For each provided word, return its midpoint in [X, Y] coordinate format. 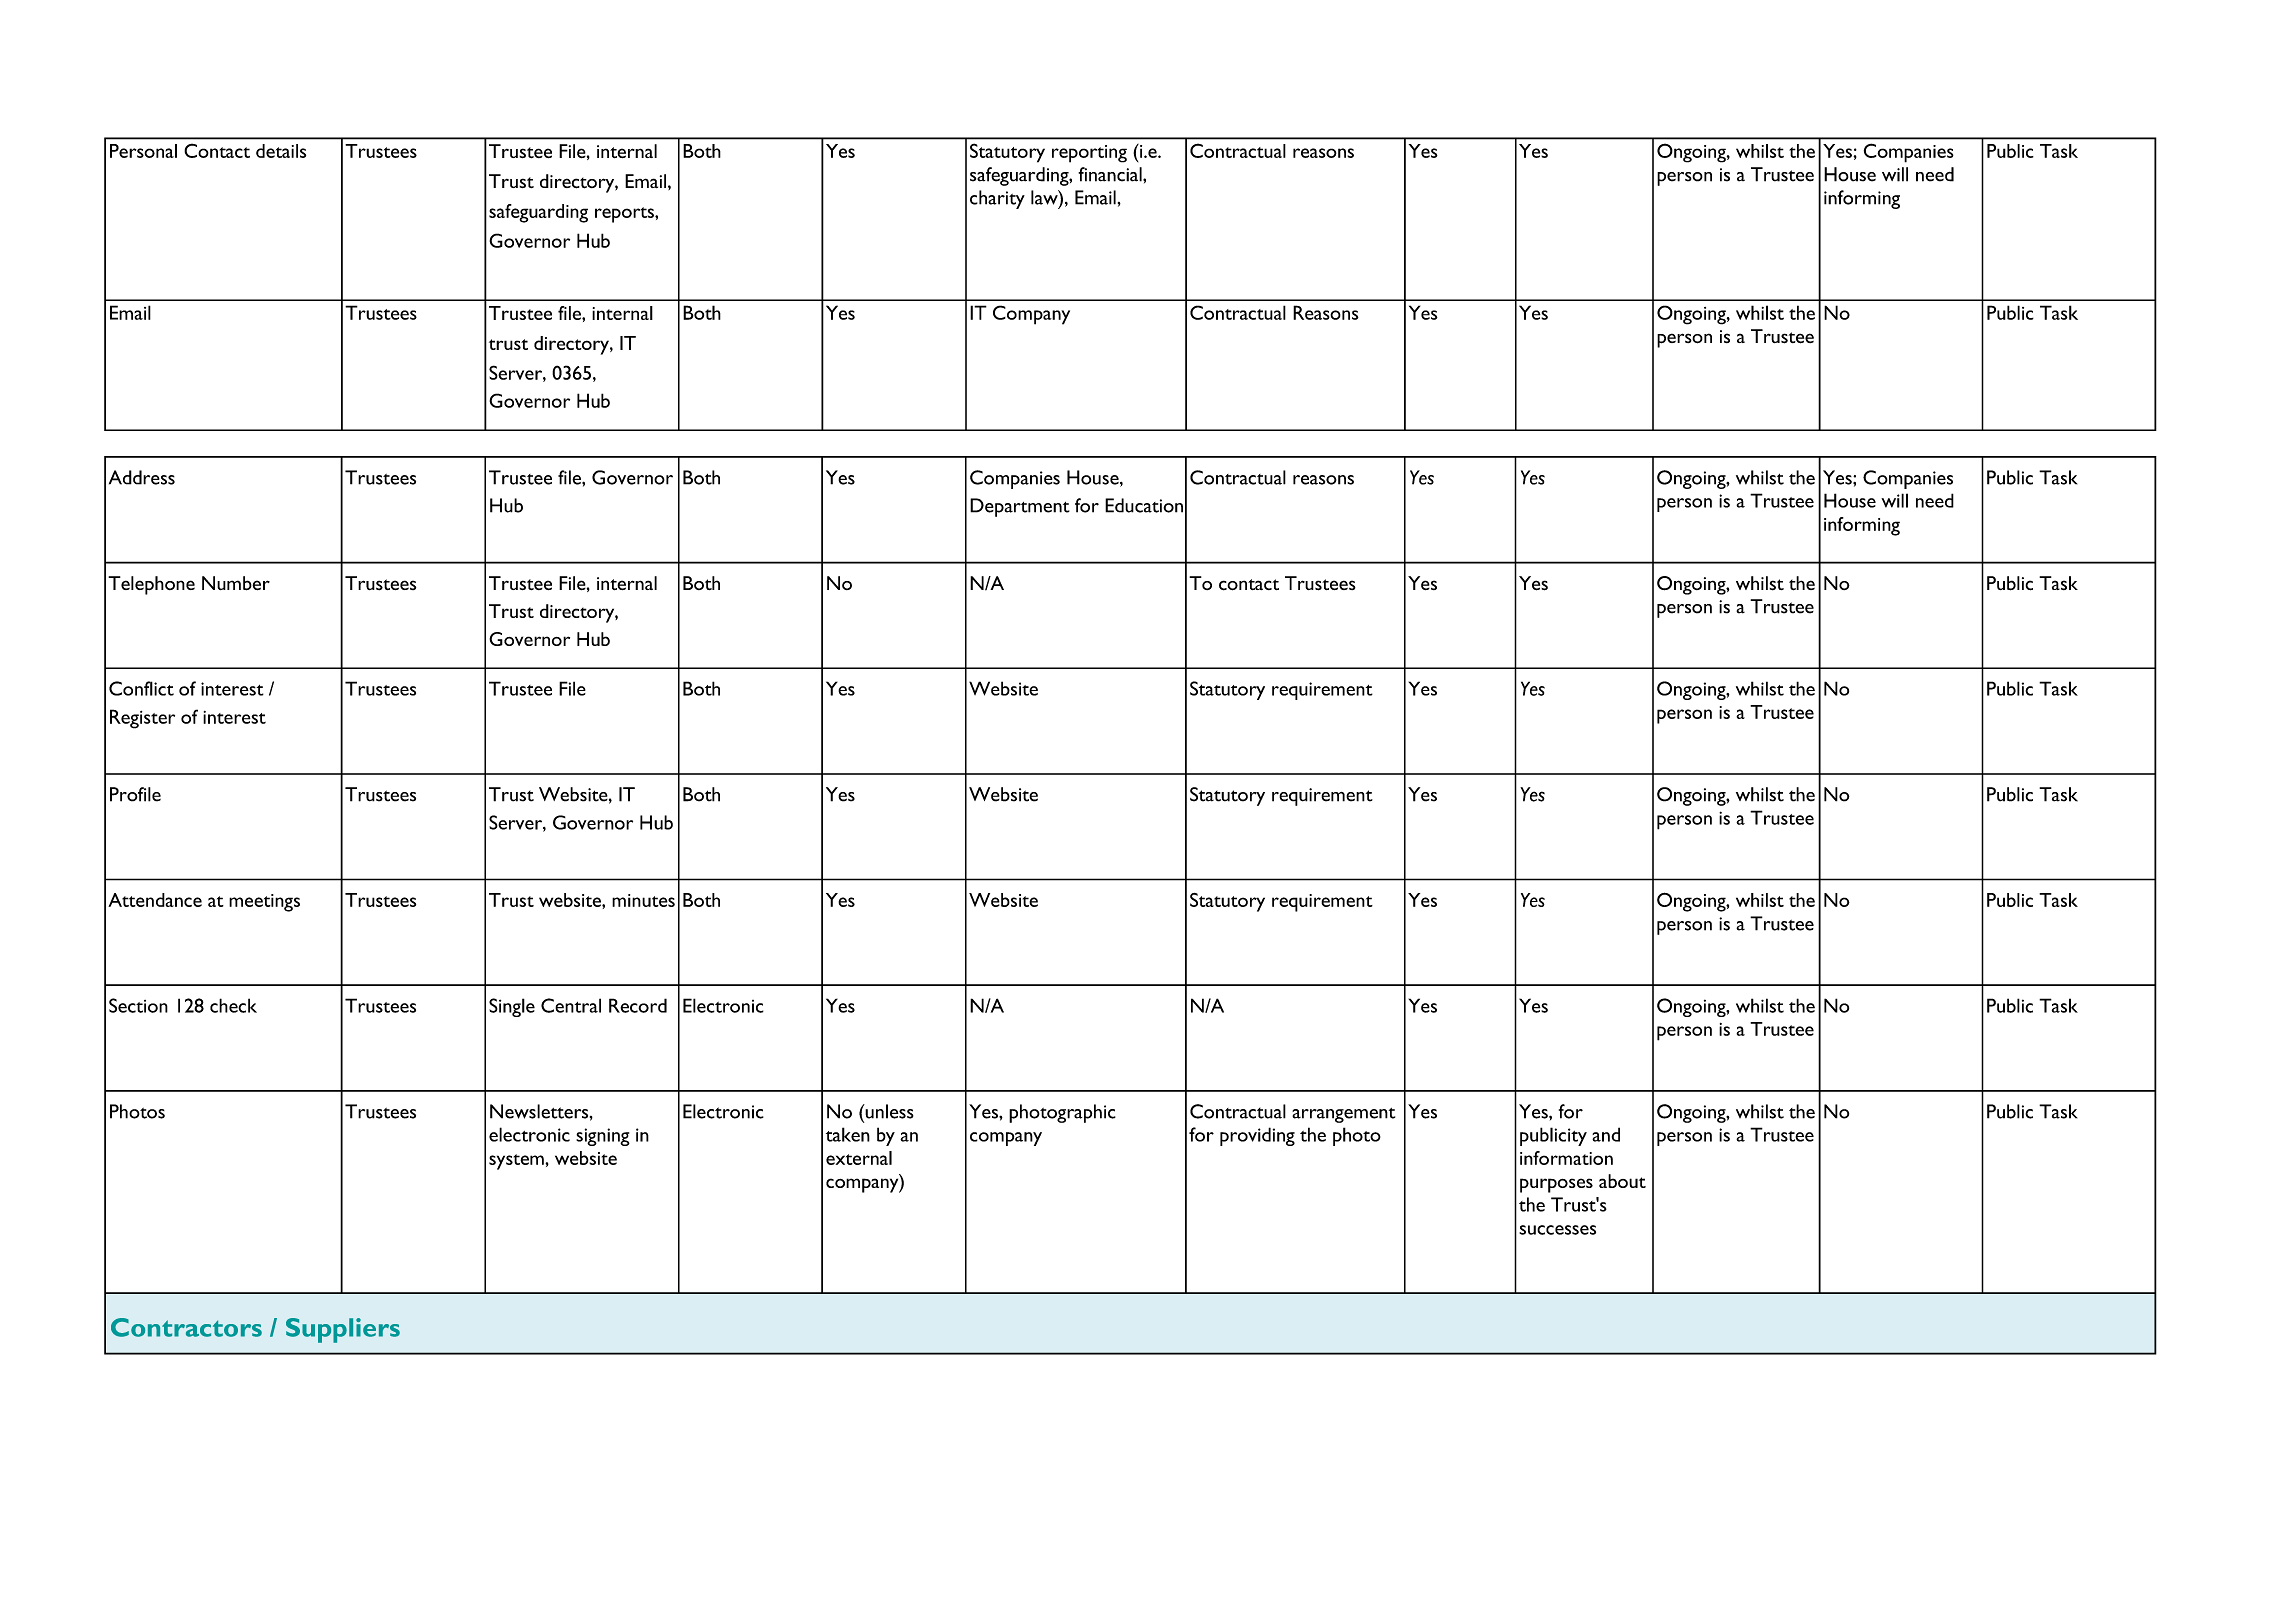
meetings [264, 903]
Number [236, 583]
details [281, 151]
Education [1144, 505]
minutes [643, 900]
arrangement [1343, 1115]
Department [1020, 507]
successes [1557, 1230]
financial [1111, 174]
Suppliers [343, 1330]
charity [997, 199]
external [859, 1158]
